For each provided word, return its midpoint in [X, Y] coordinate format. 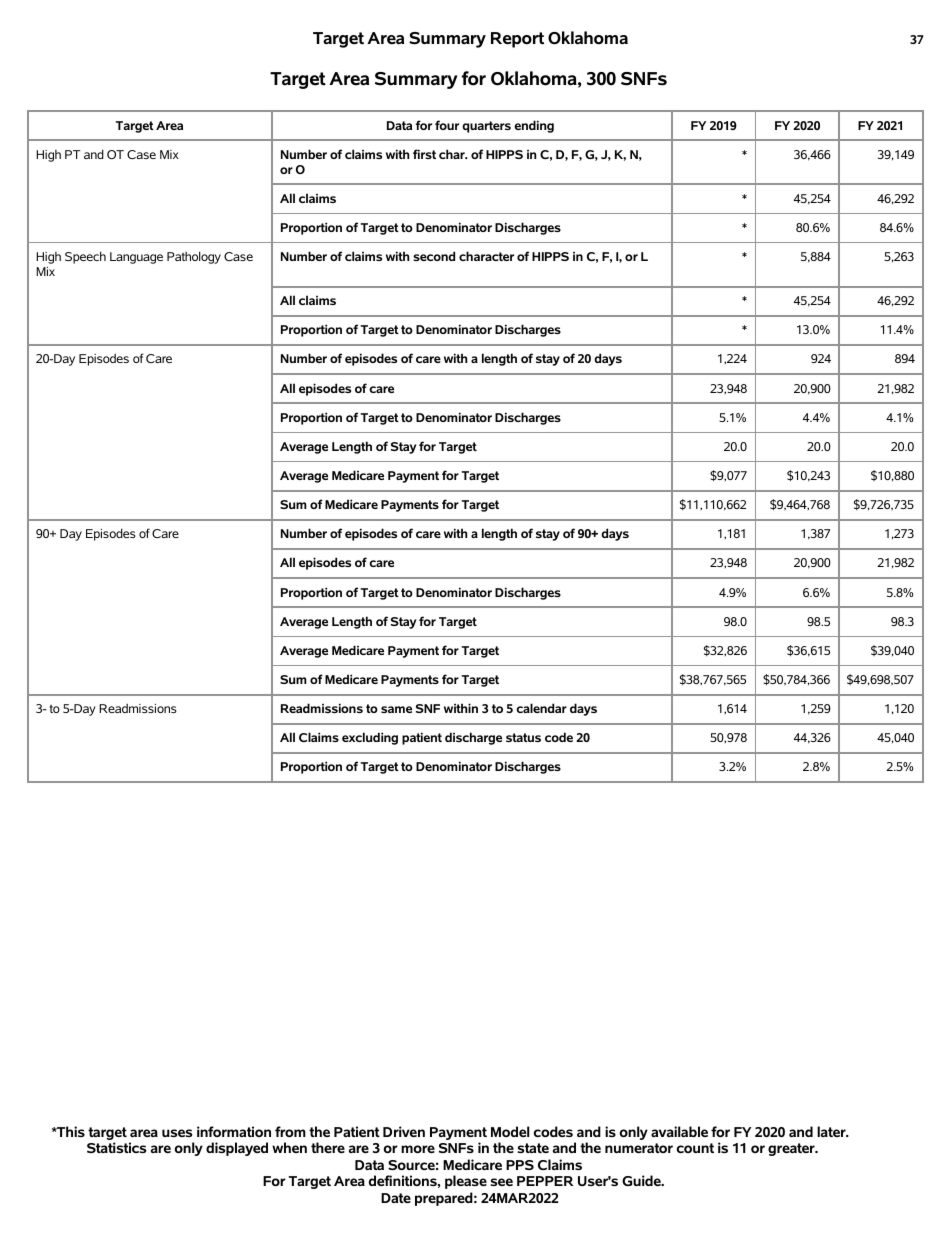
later [832, 1131]
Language [136, 258]
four [447, 125]
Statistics [116, 1147]
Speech [85, 257]
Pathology [194, 257]
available [679, 1131]
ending [534, 126]
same [396, 709]
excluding [370, 738]
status [523, 737]
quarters [486, 127]
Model [510, 1131]
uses [177, 1133]
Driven [404, 1131]
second [434, 256]
